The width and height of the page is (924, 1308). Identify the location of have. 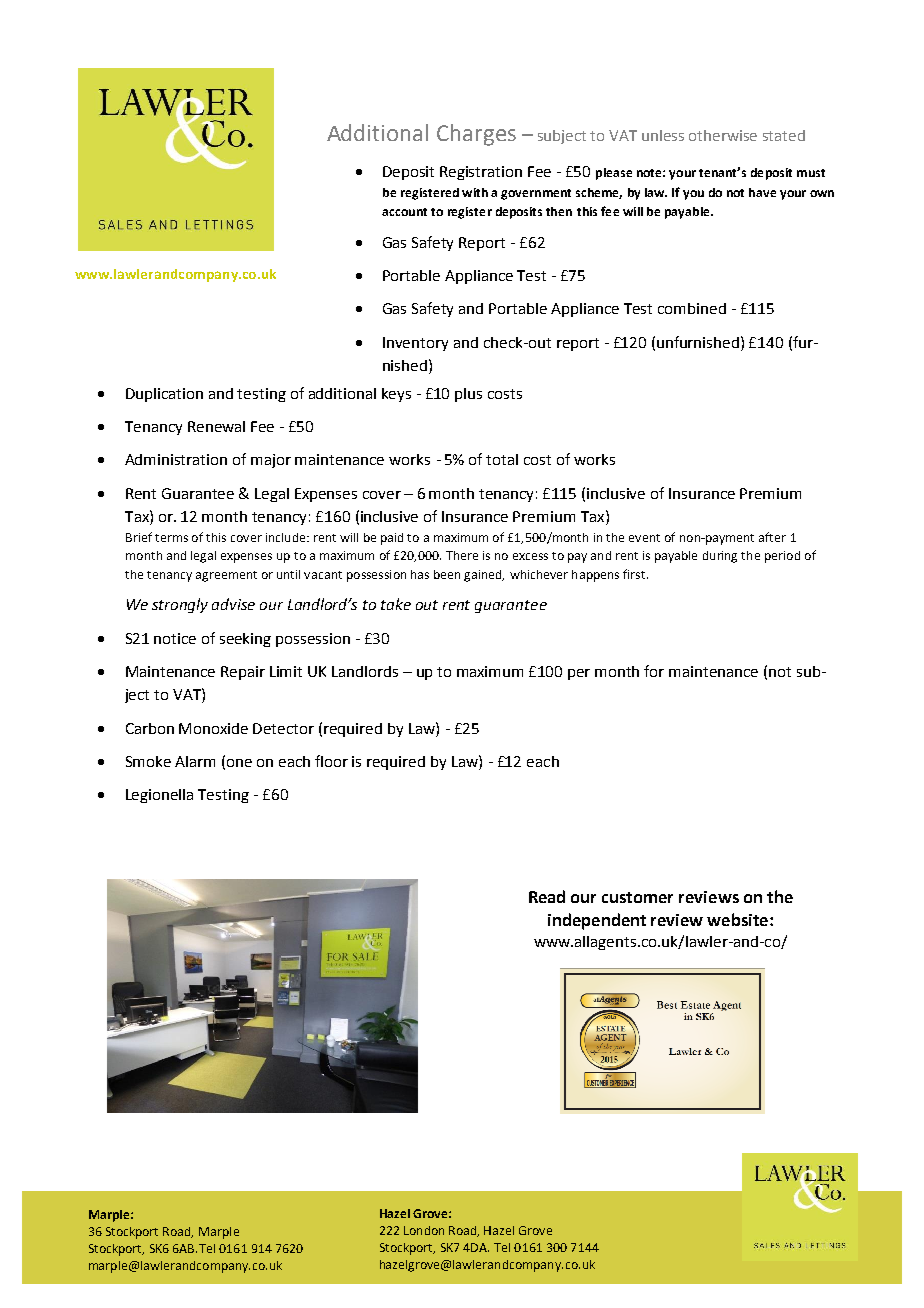
(762, 192).
